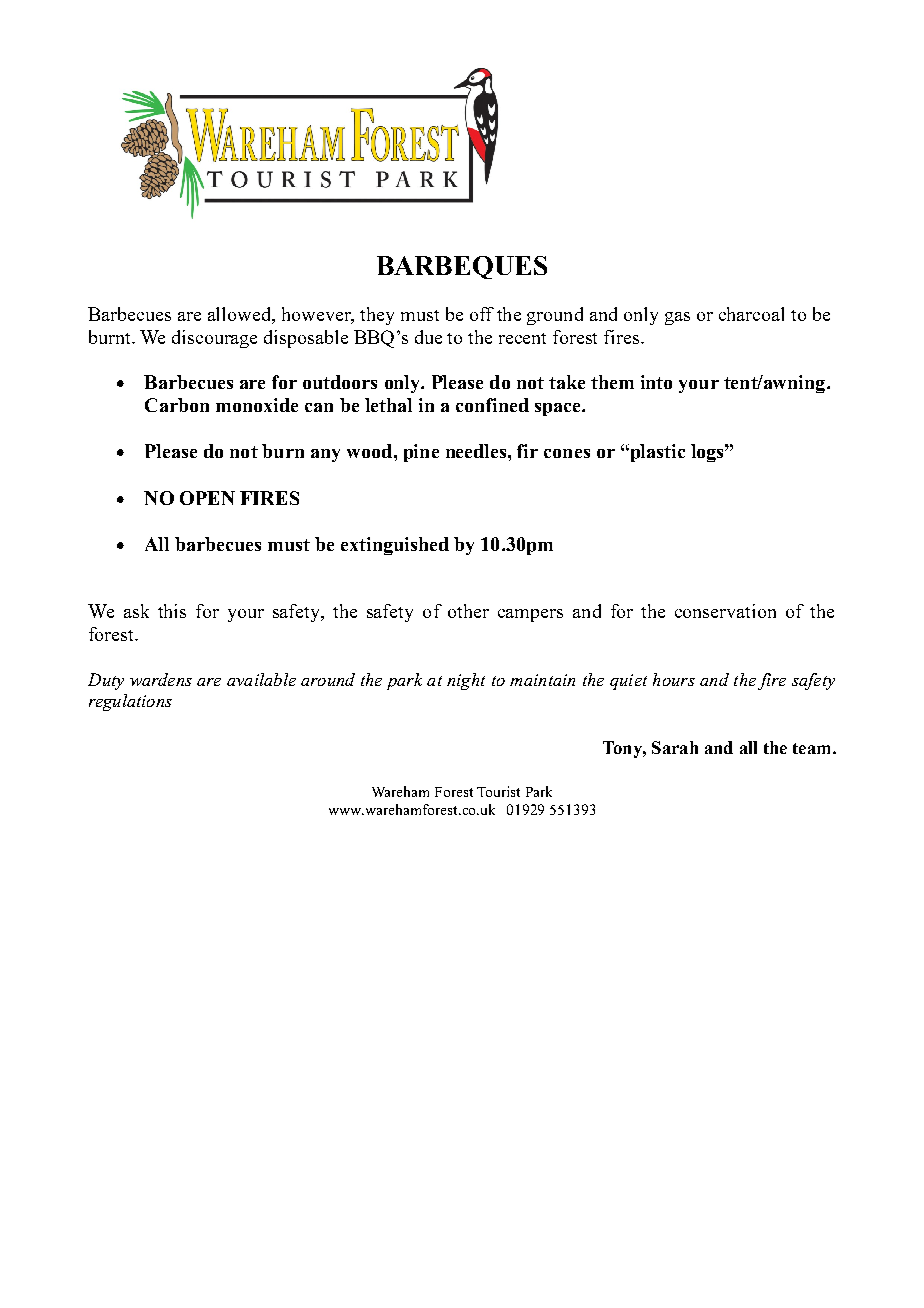 This page has height=1308, width=924. Describe the element at coordinates (395, 546) in the page. I see `extinguished` at that location.
